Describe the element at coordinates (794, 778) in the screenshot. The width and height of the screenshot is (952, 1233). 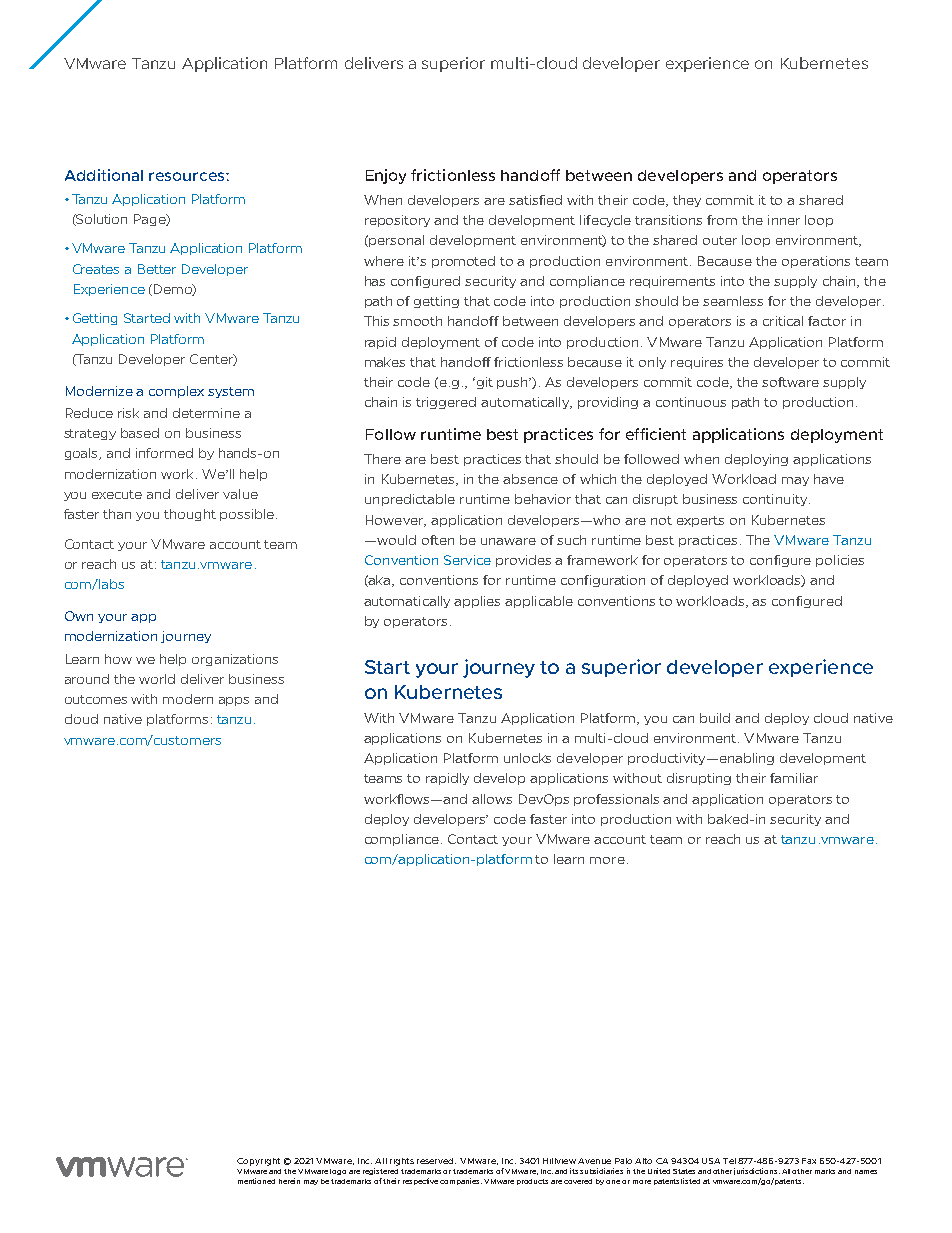
I see `familiar` at that location.
